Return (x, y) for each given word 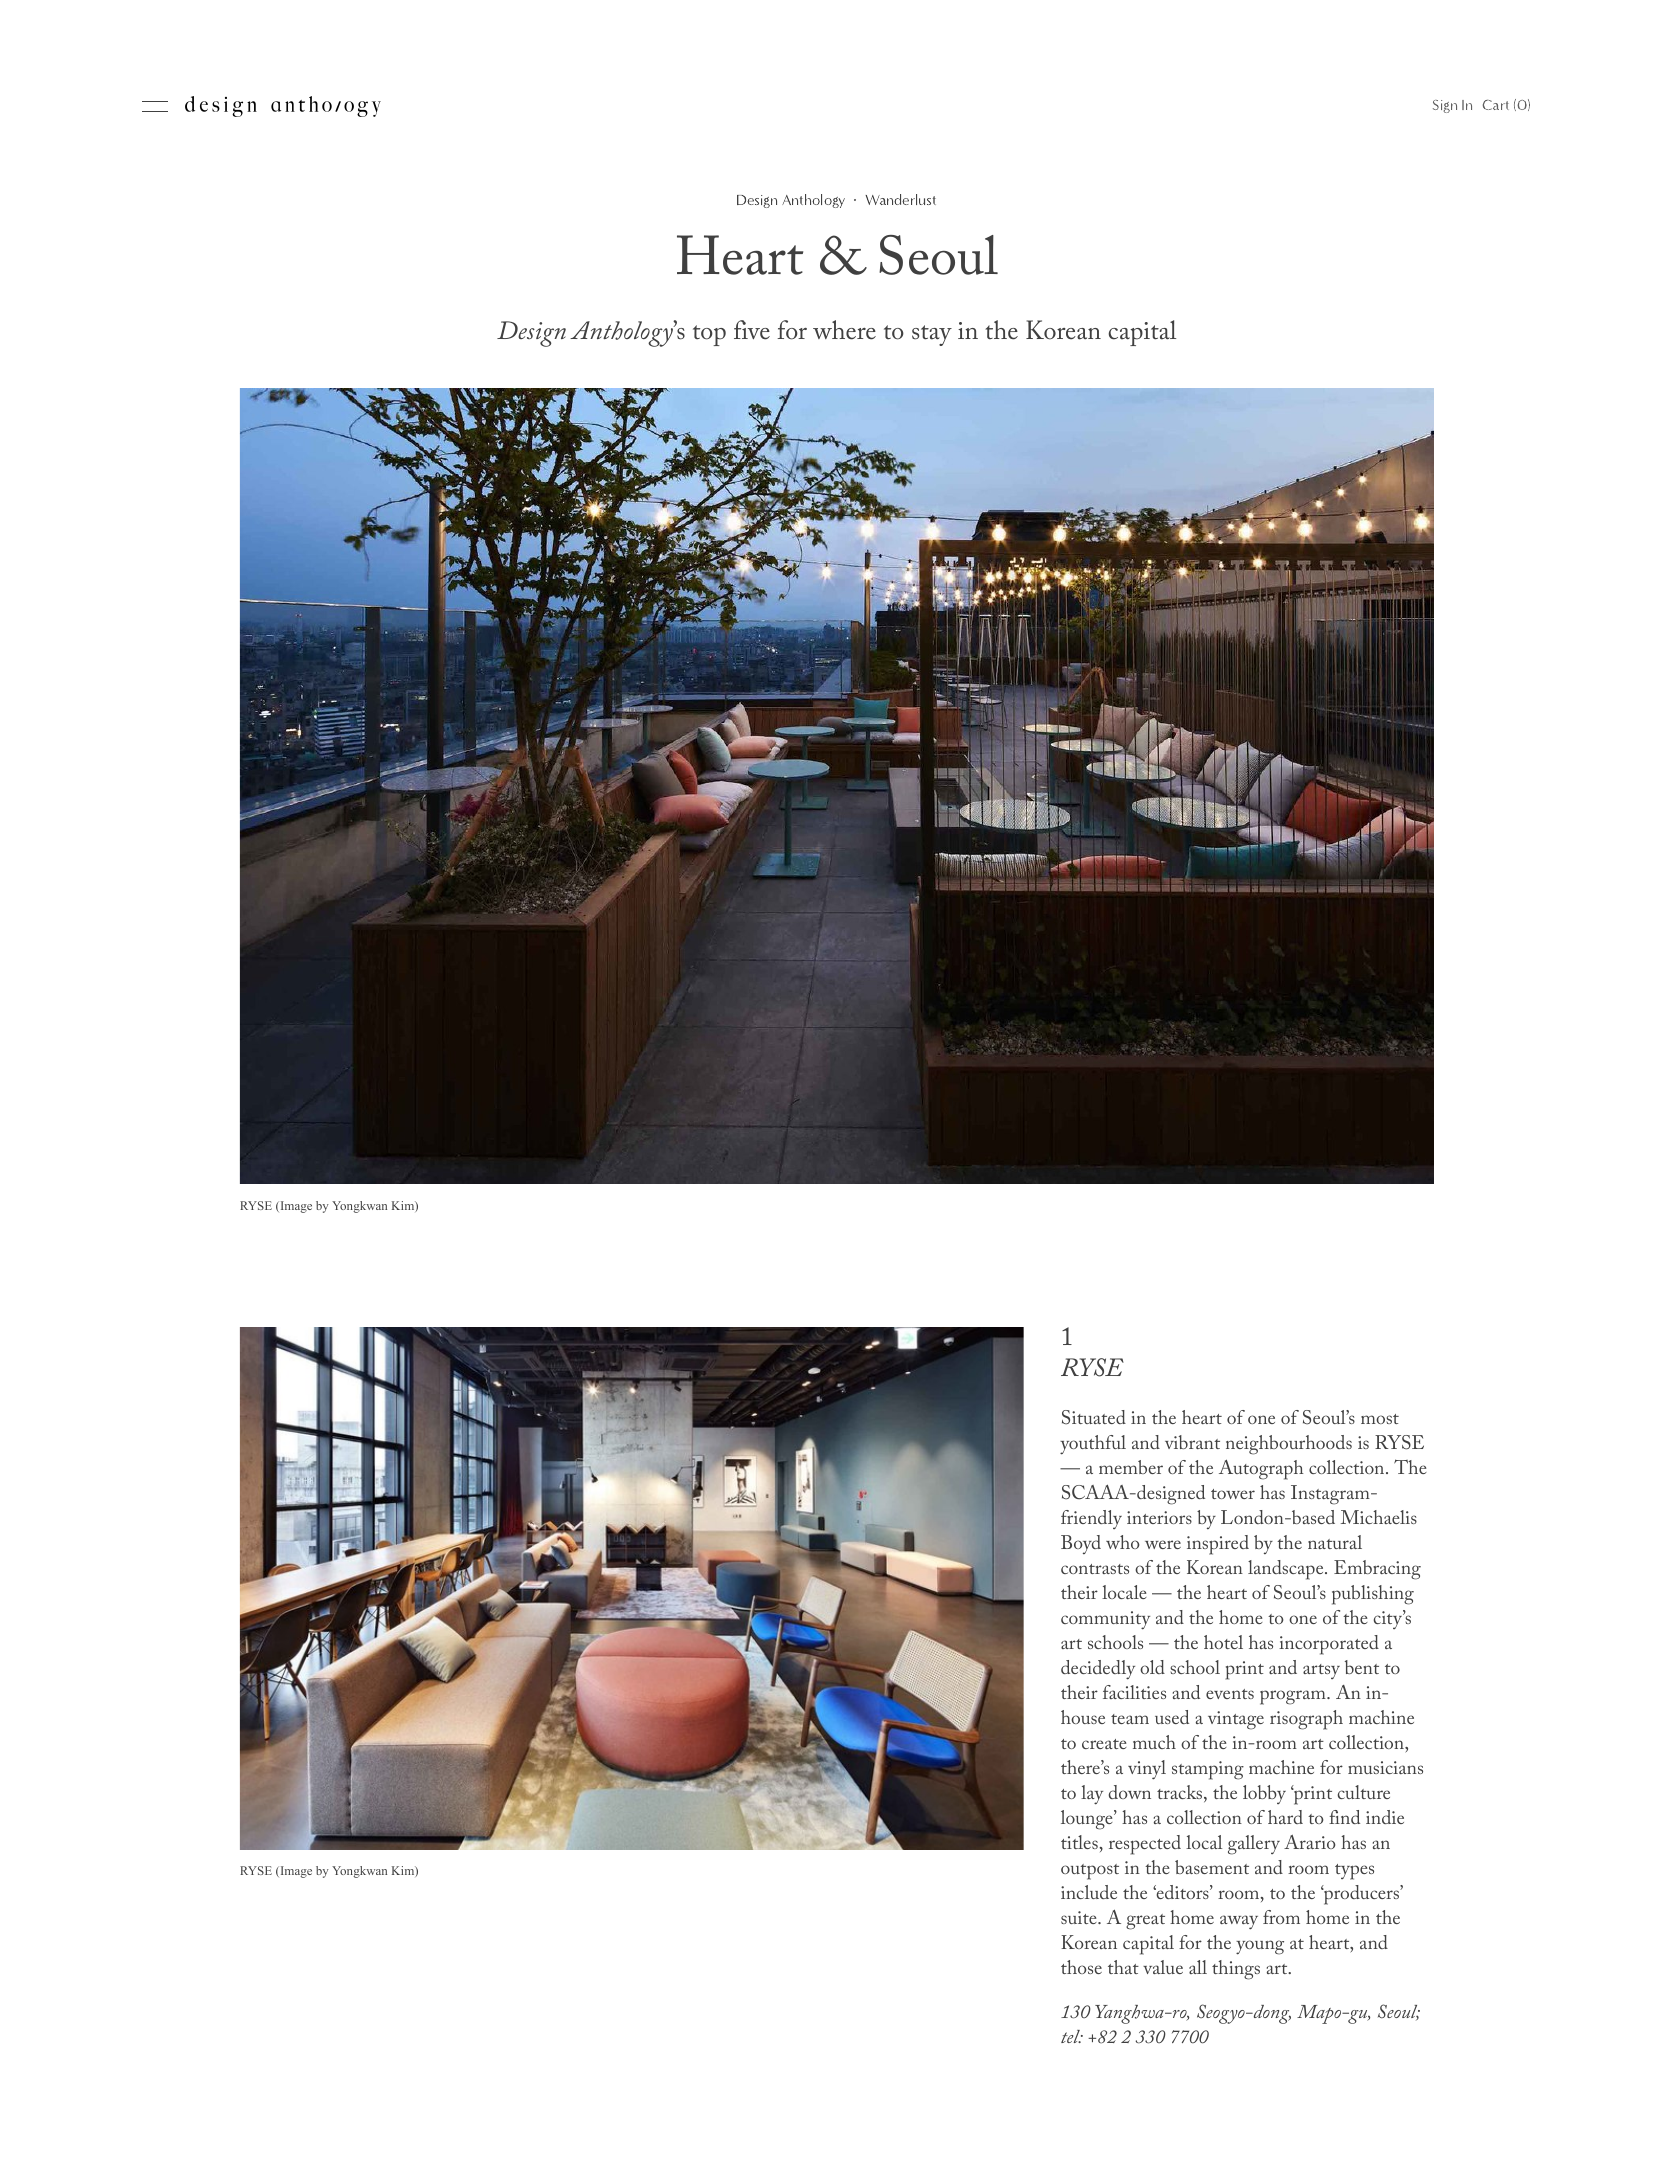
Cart (1496, 105)
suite (1080, 1917)
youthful (1093, 1445)
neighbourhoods (1289, 1445)
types (1354, 1872)
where (844, 330)
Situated (1094, 1417)
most (1380, 1419)
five (752, 330)
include (1089, 1892)
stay (932, 335)
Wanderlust (900, 199)
